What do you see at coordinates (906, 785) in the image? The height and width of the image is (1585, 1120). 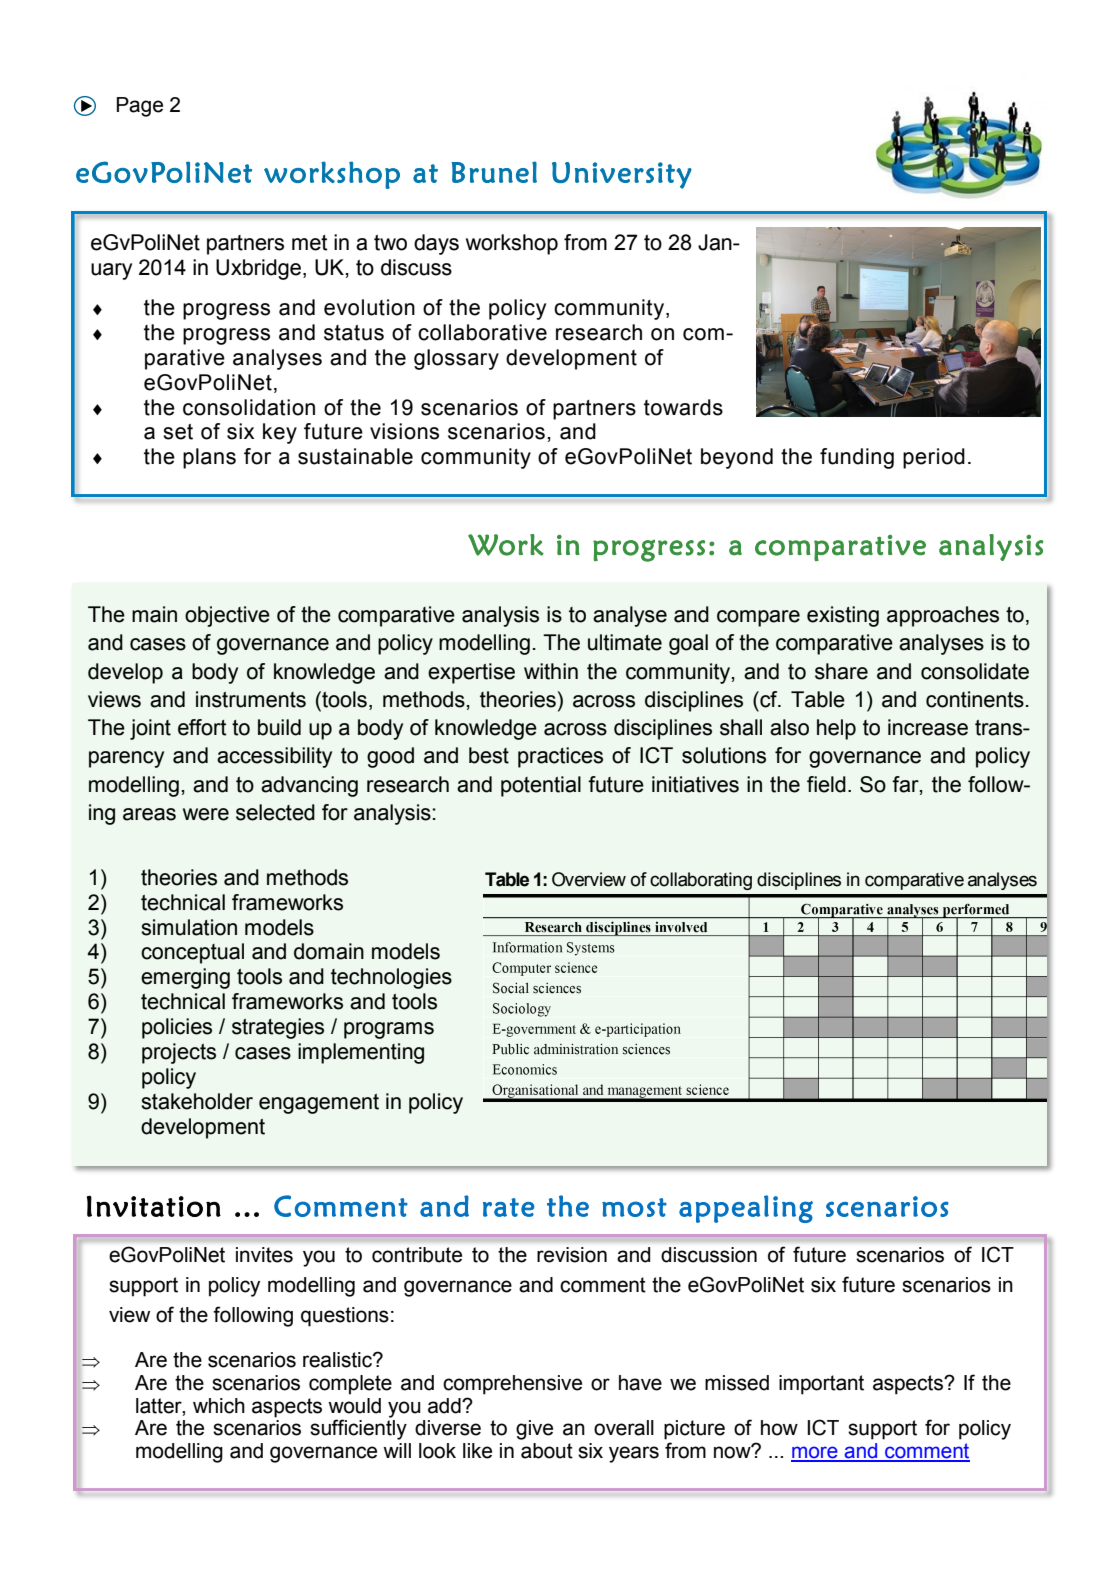 I see `far` at bounding box center [906, 785].
